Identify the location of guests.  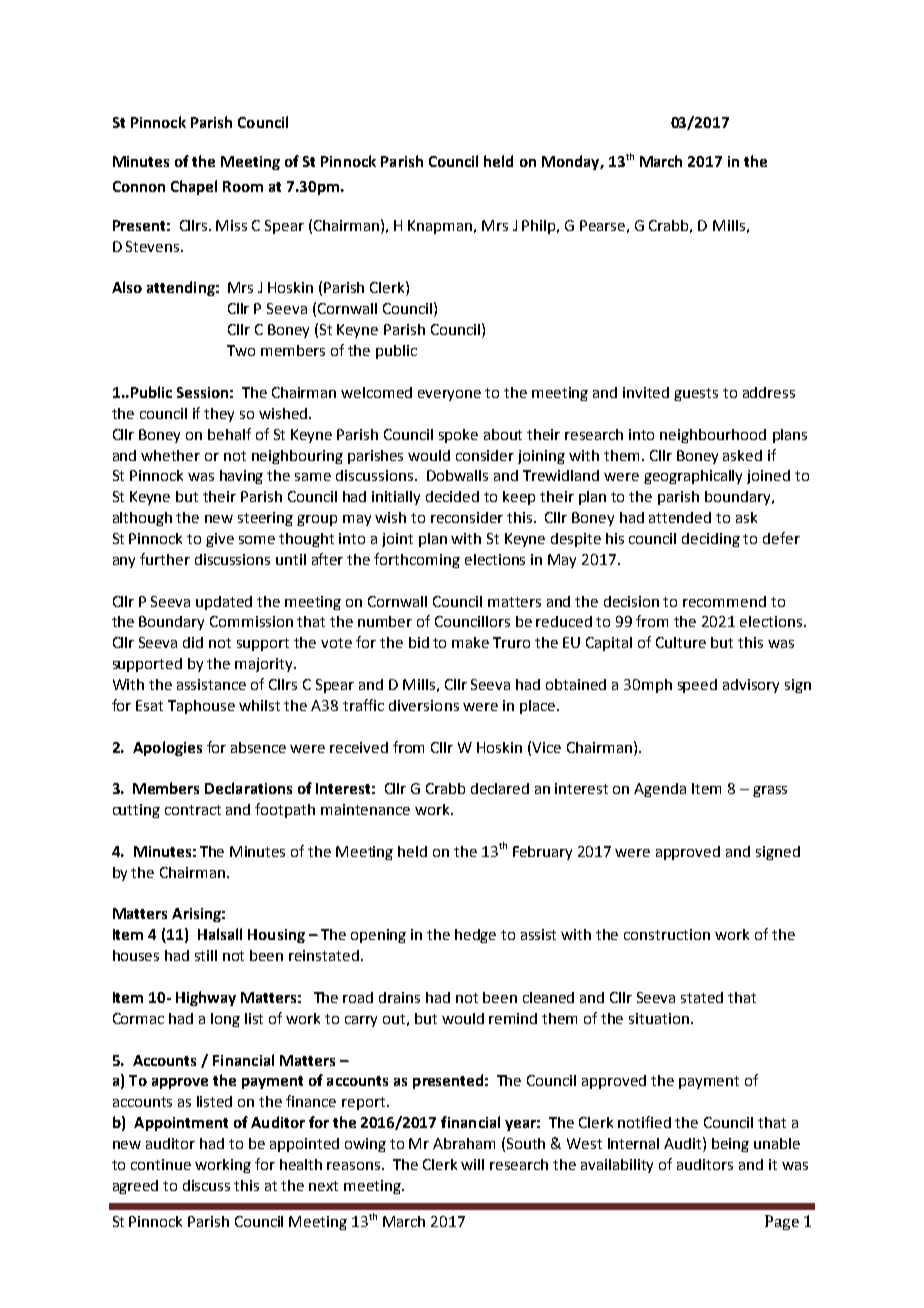
(696, 394).
